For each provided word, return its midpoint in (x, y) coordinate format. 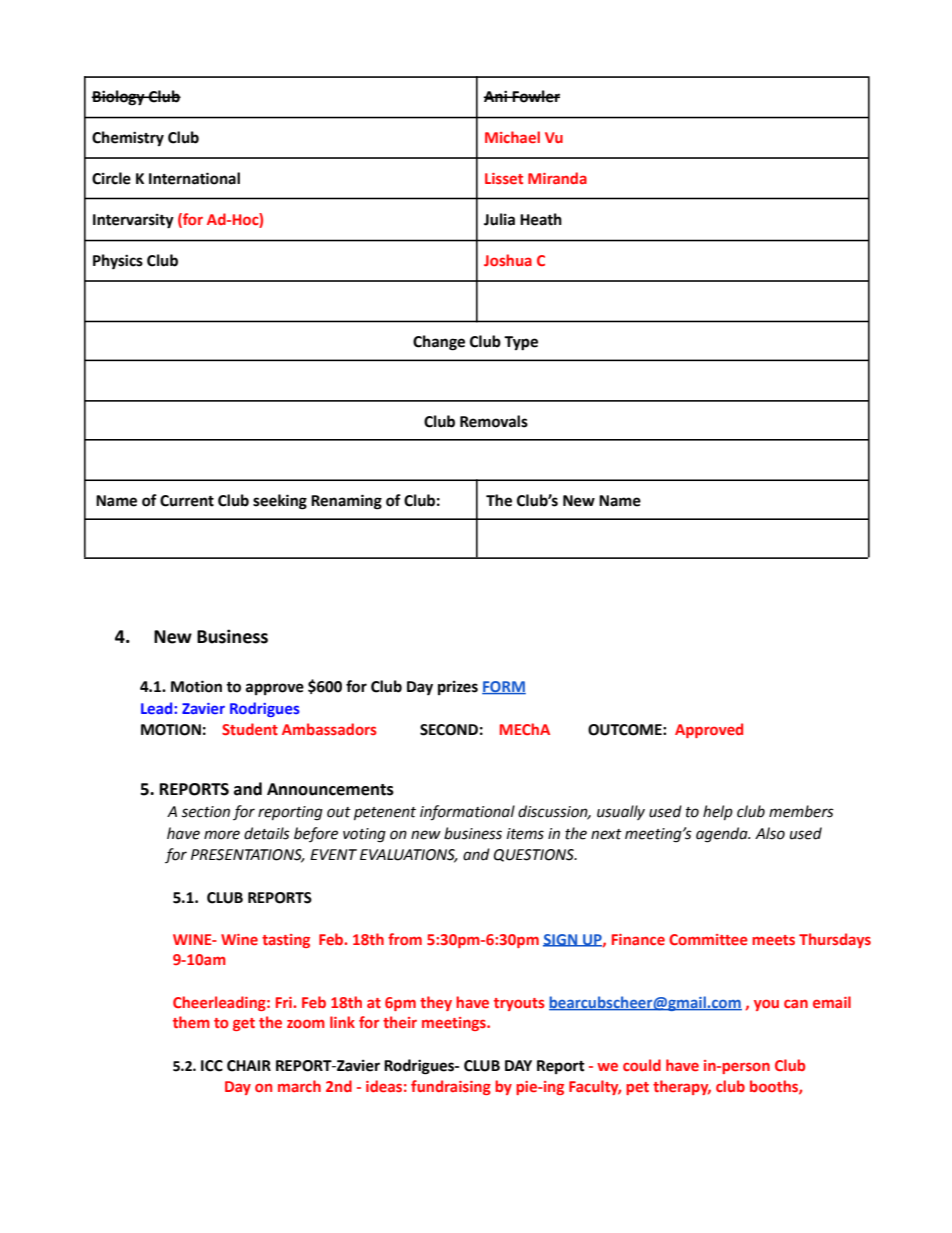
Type (521, 343)
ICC (212, 1066)
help (718, 812)
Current (187, 501)
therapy (682, 1087)
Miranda (557, 178)
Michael (512, 137)
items (525, 834)
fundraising (451, 1087)
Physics (118, 261)
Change (439, 343)
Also (770, 833)
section (205, 812)
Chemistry (128, 138)
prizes (458, 688)
